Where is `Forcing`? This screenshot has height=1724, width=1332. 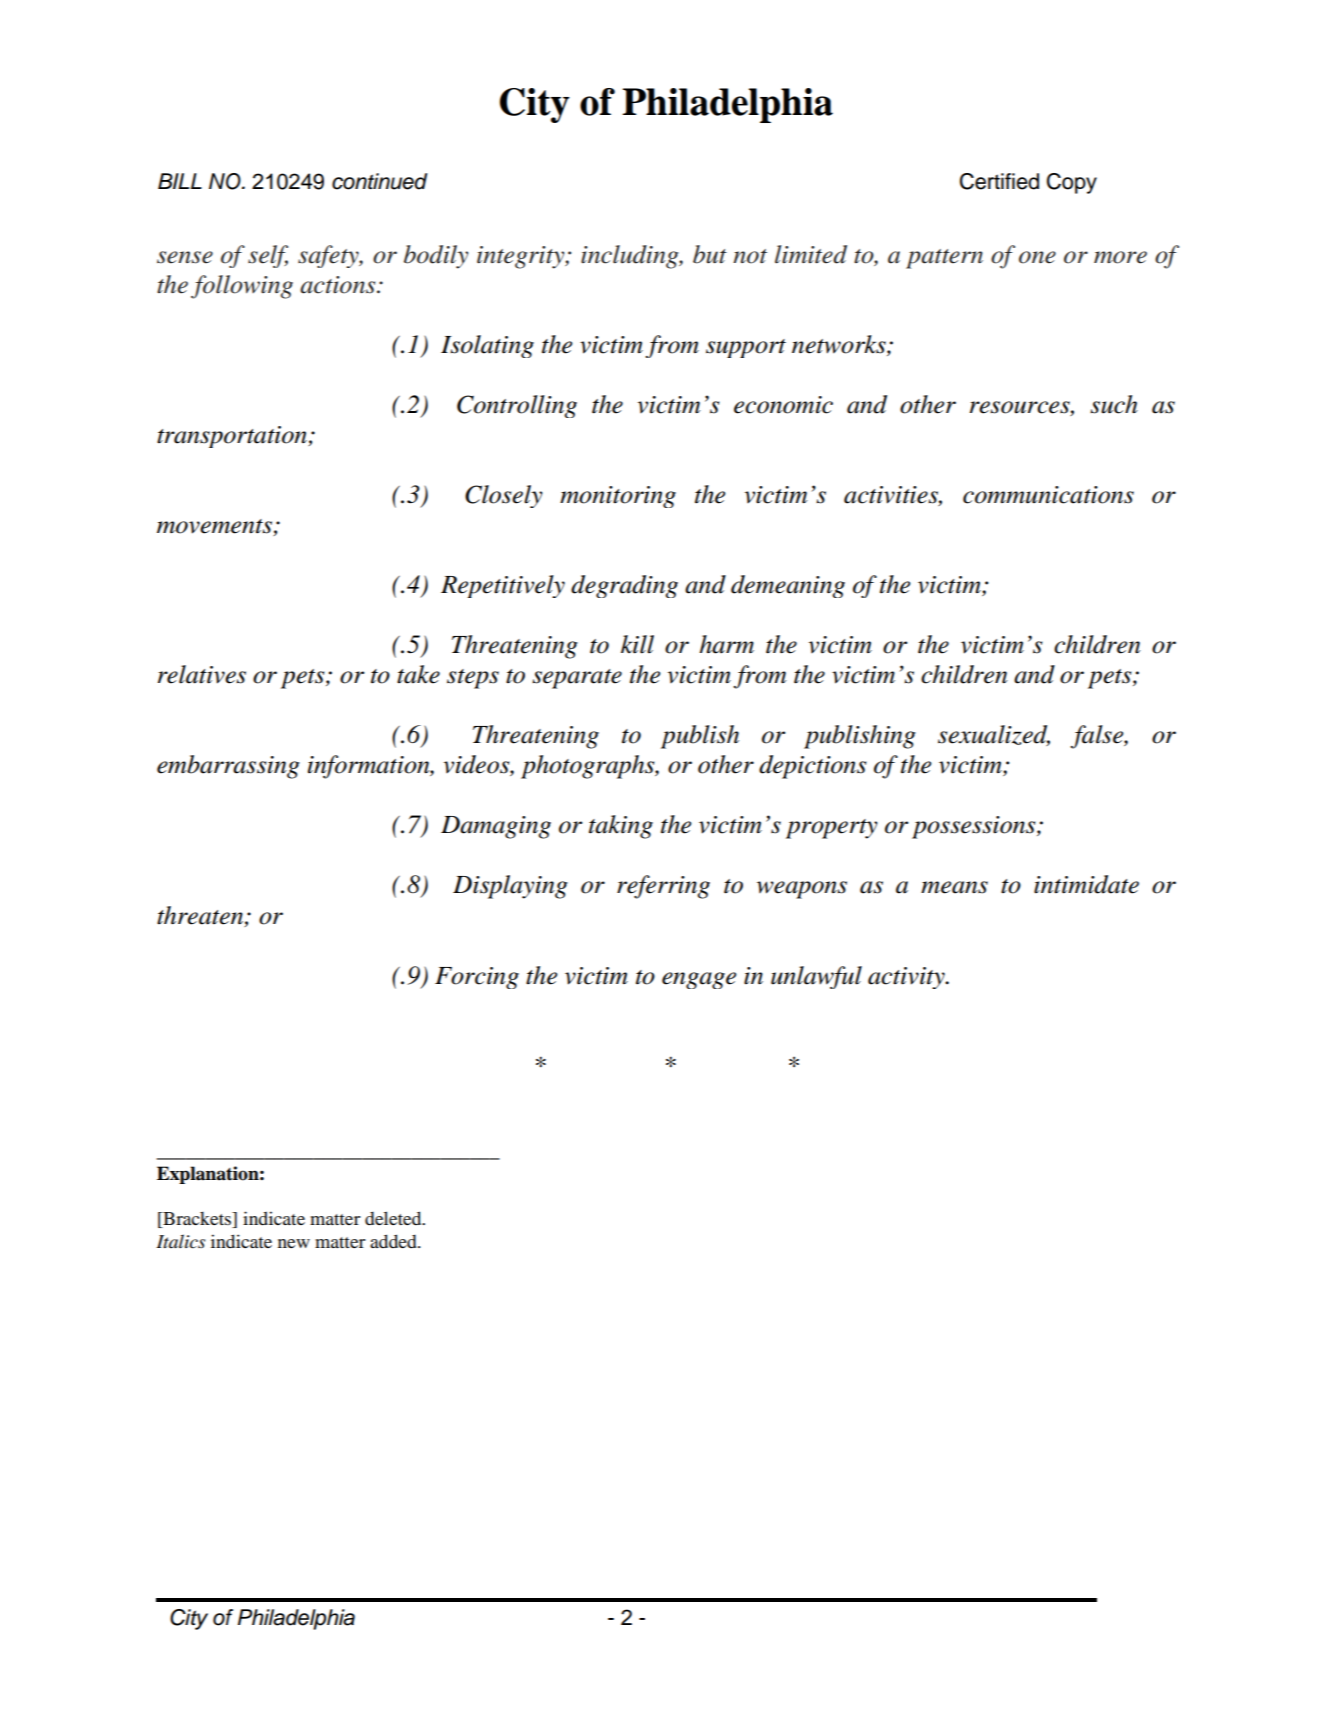
Forcing is located at coordinates (477, 978).
